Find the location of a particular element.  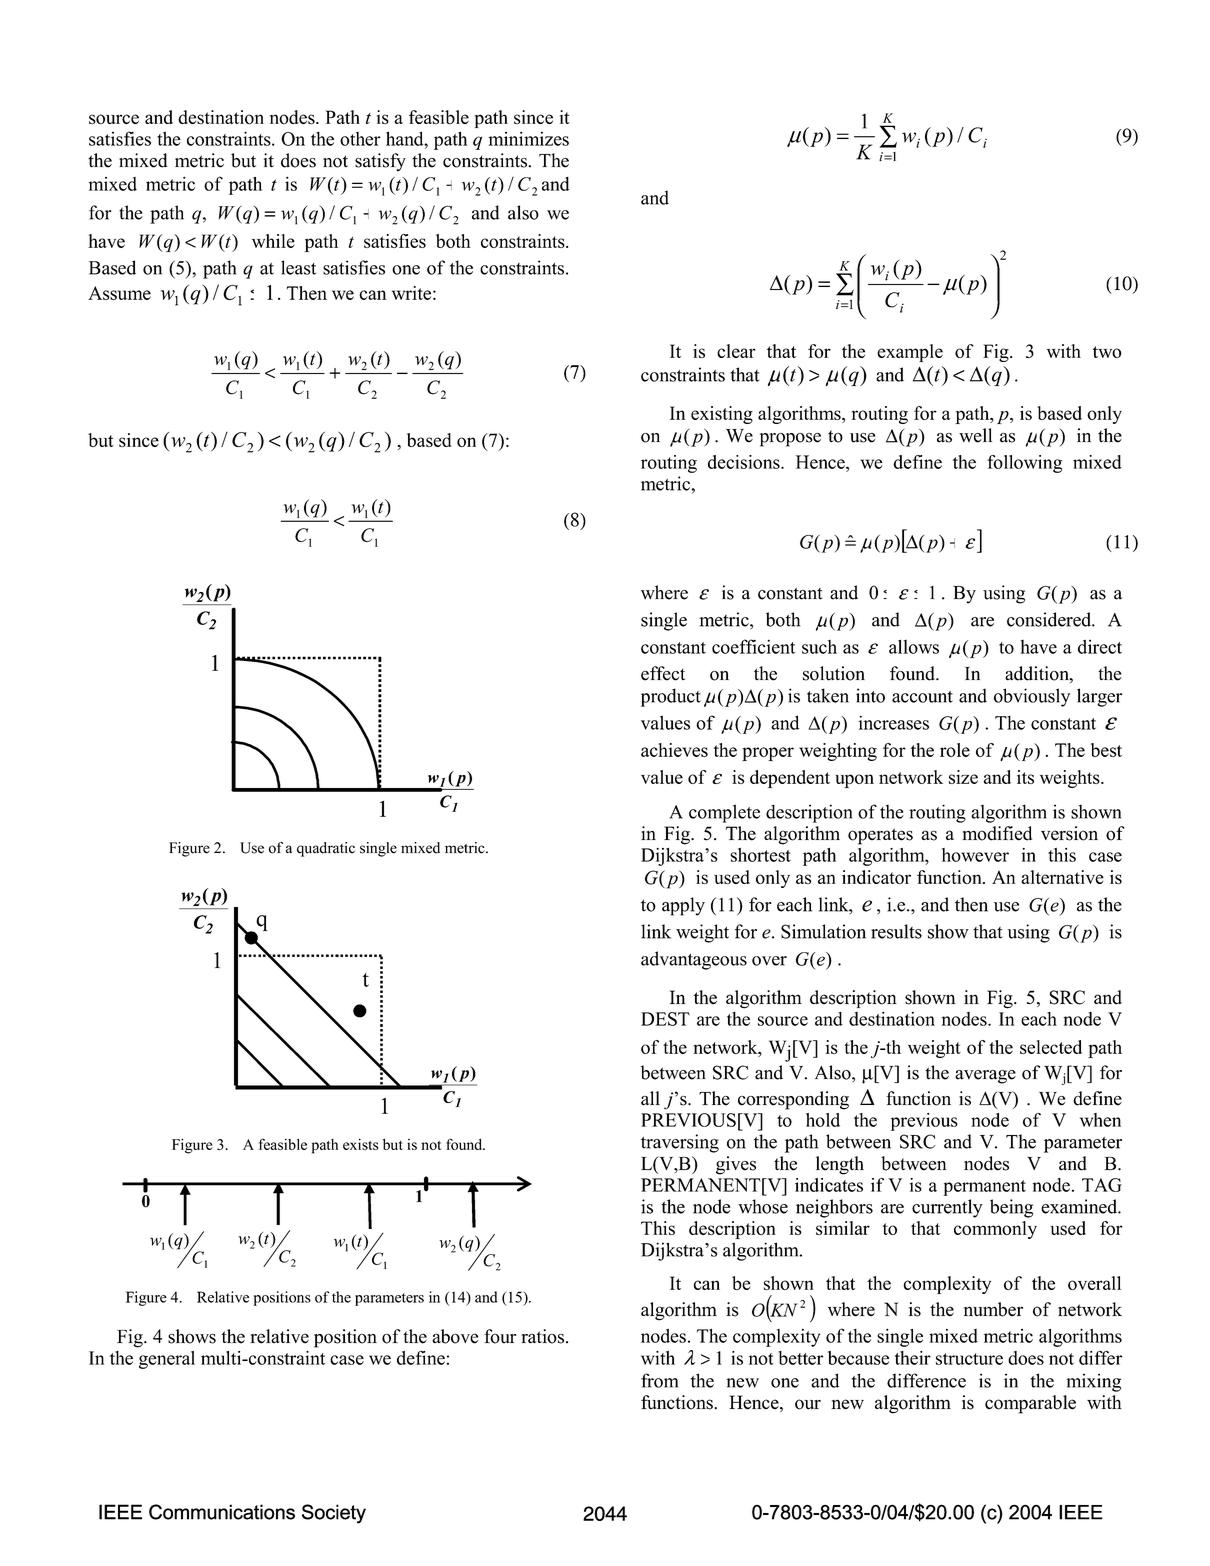

well is located at coordinates (975, 435).
